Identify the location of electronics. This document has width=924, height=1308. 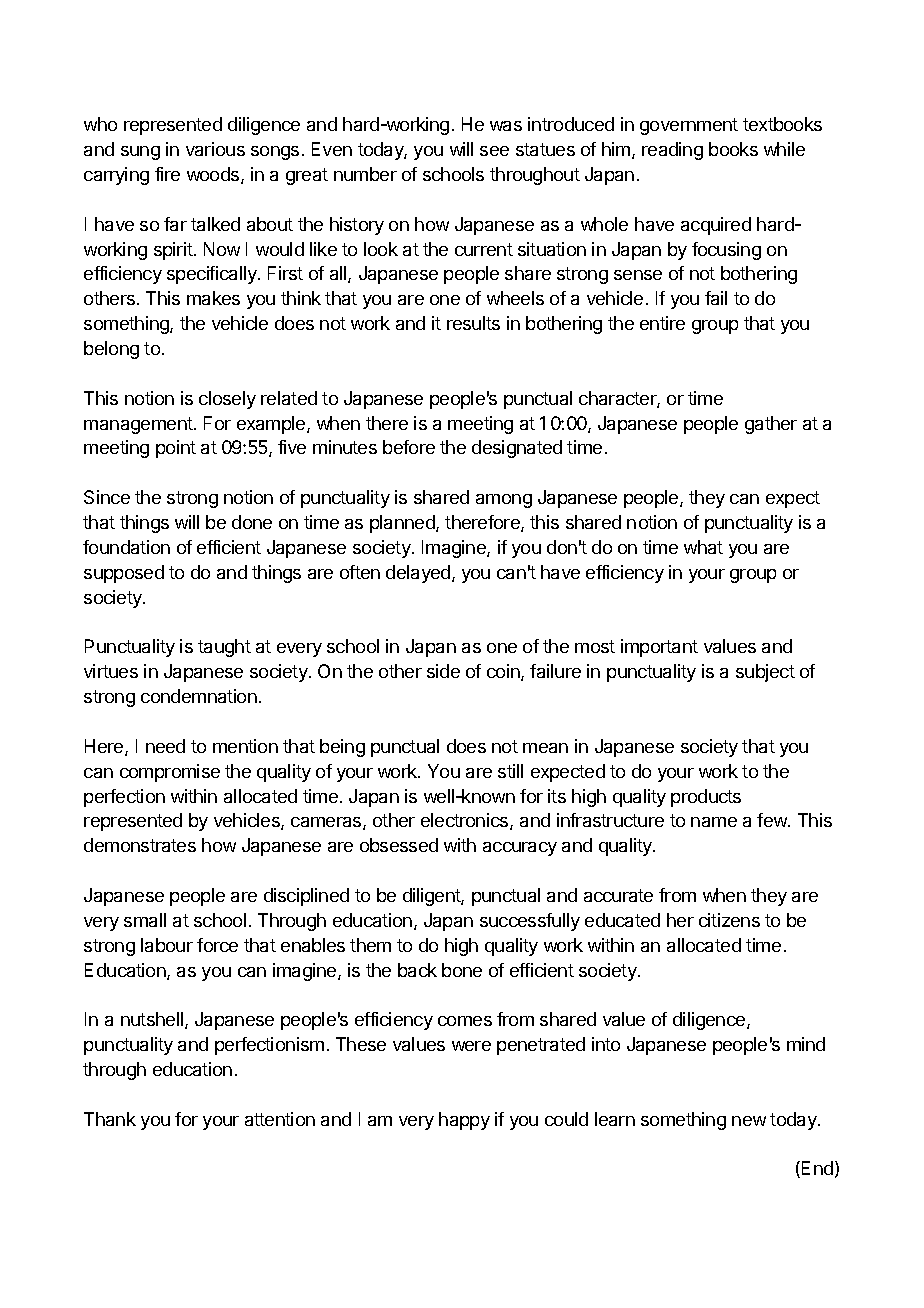
(466, 821).
